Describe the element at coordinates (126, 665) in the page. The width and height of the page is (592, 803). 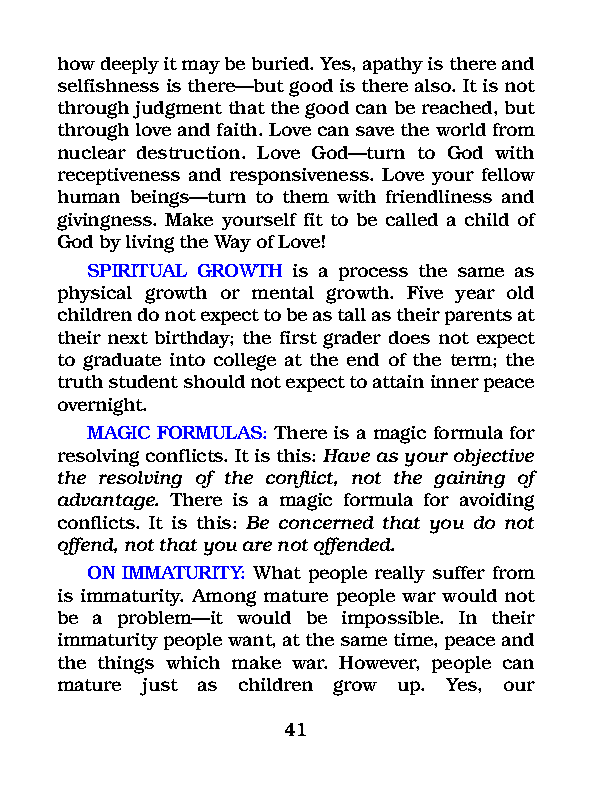
I see `things` at that location.
